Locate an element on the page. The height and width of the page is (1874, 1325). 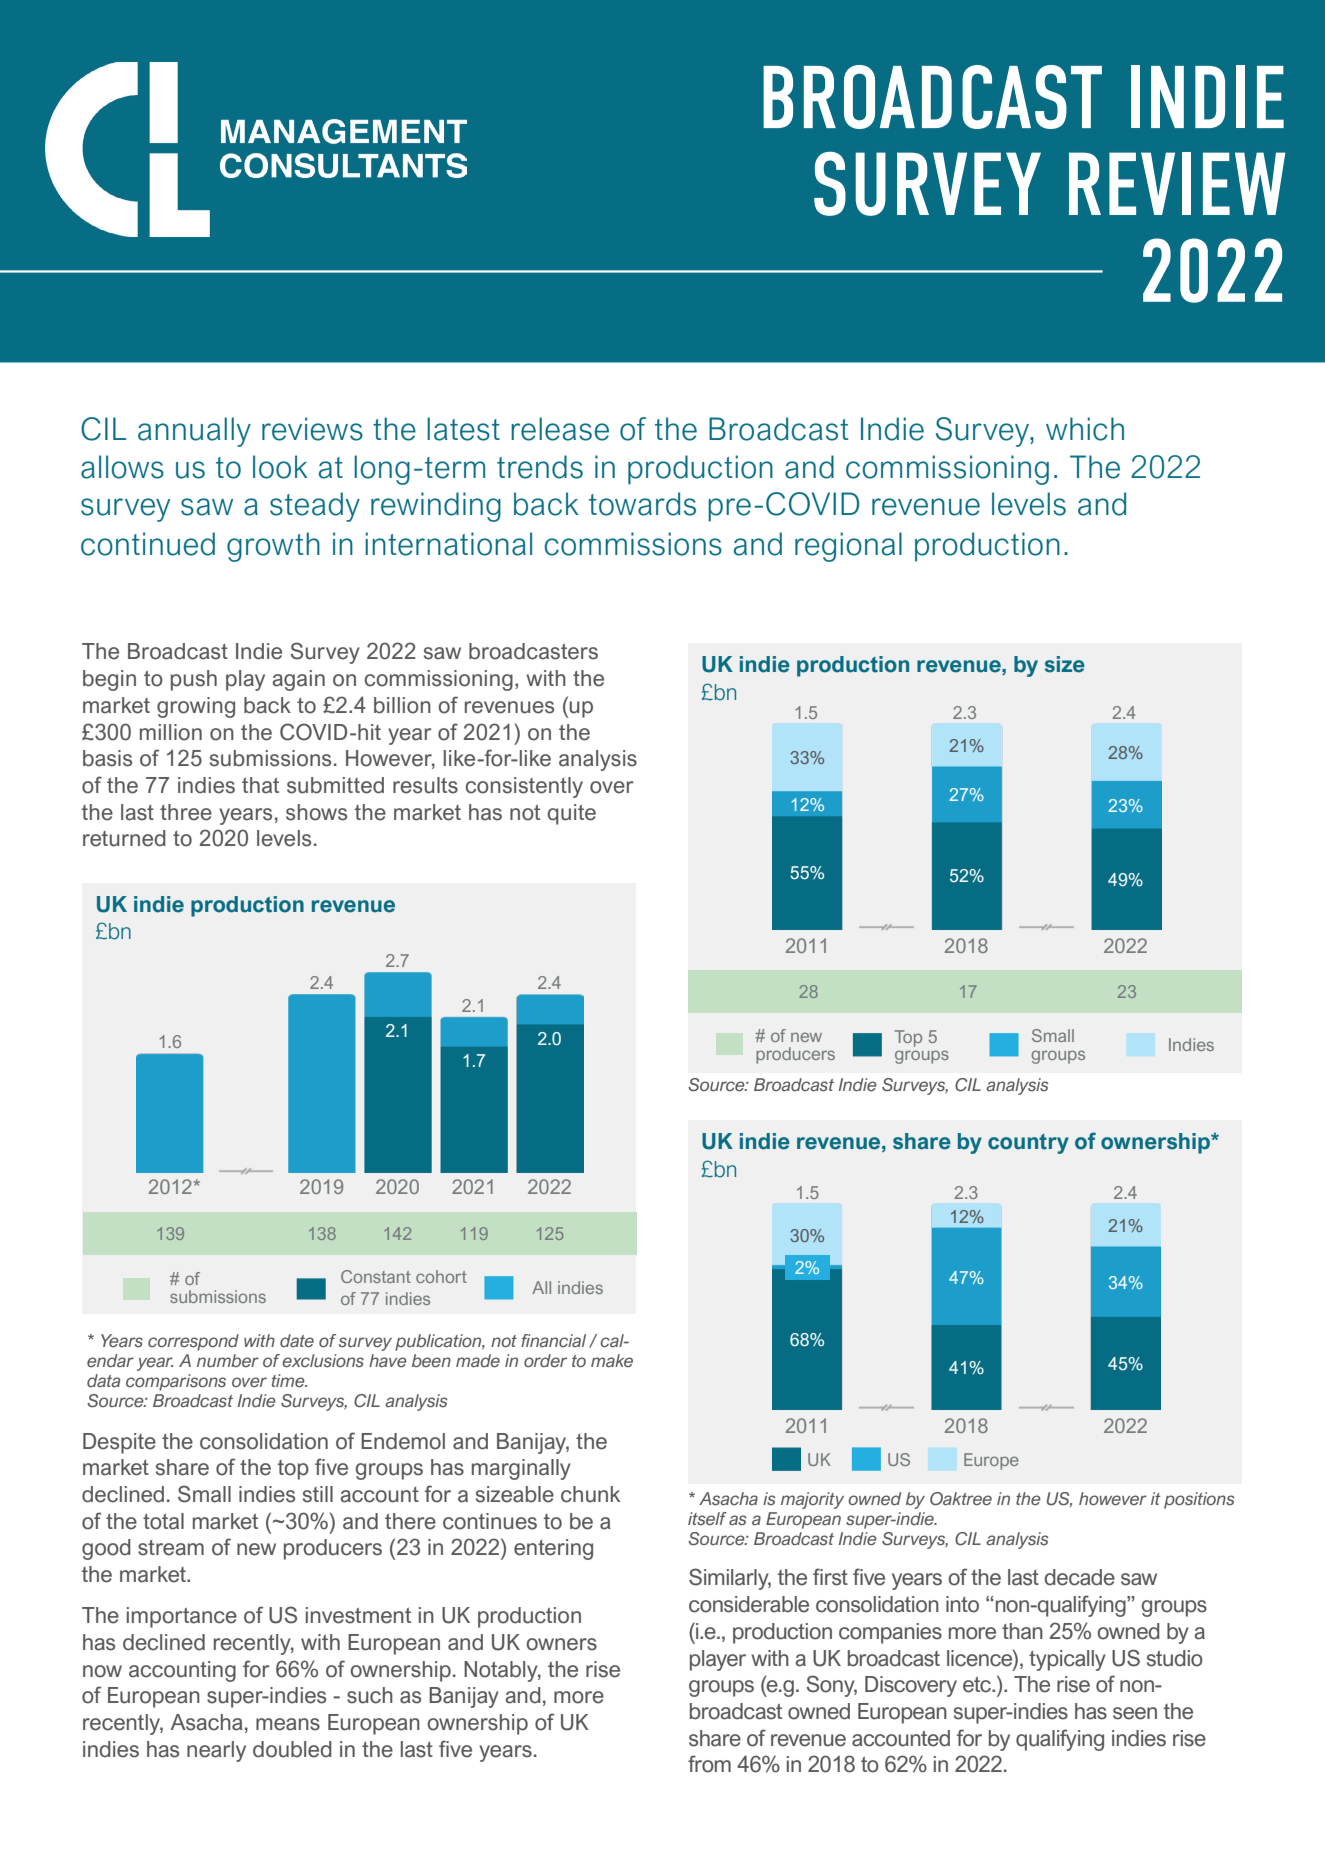
towards is located at coordinates (642, 504).
